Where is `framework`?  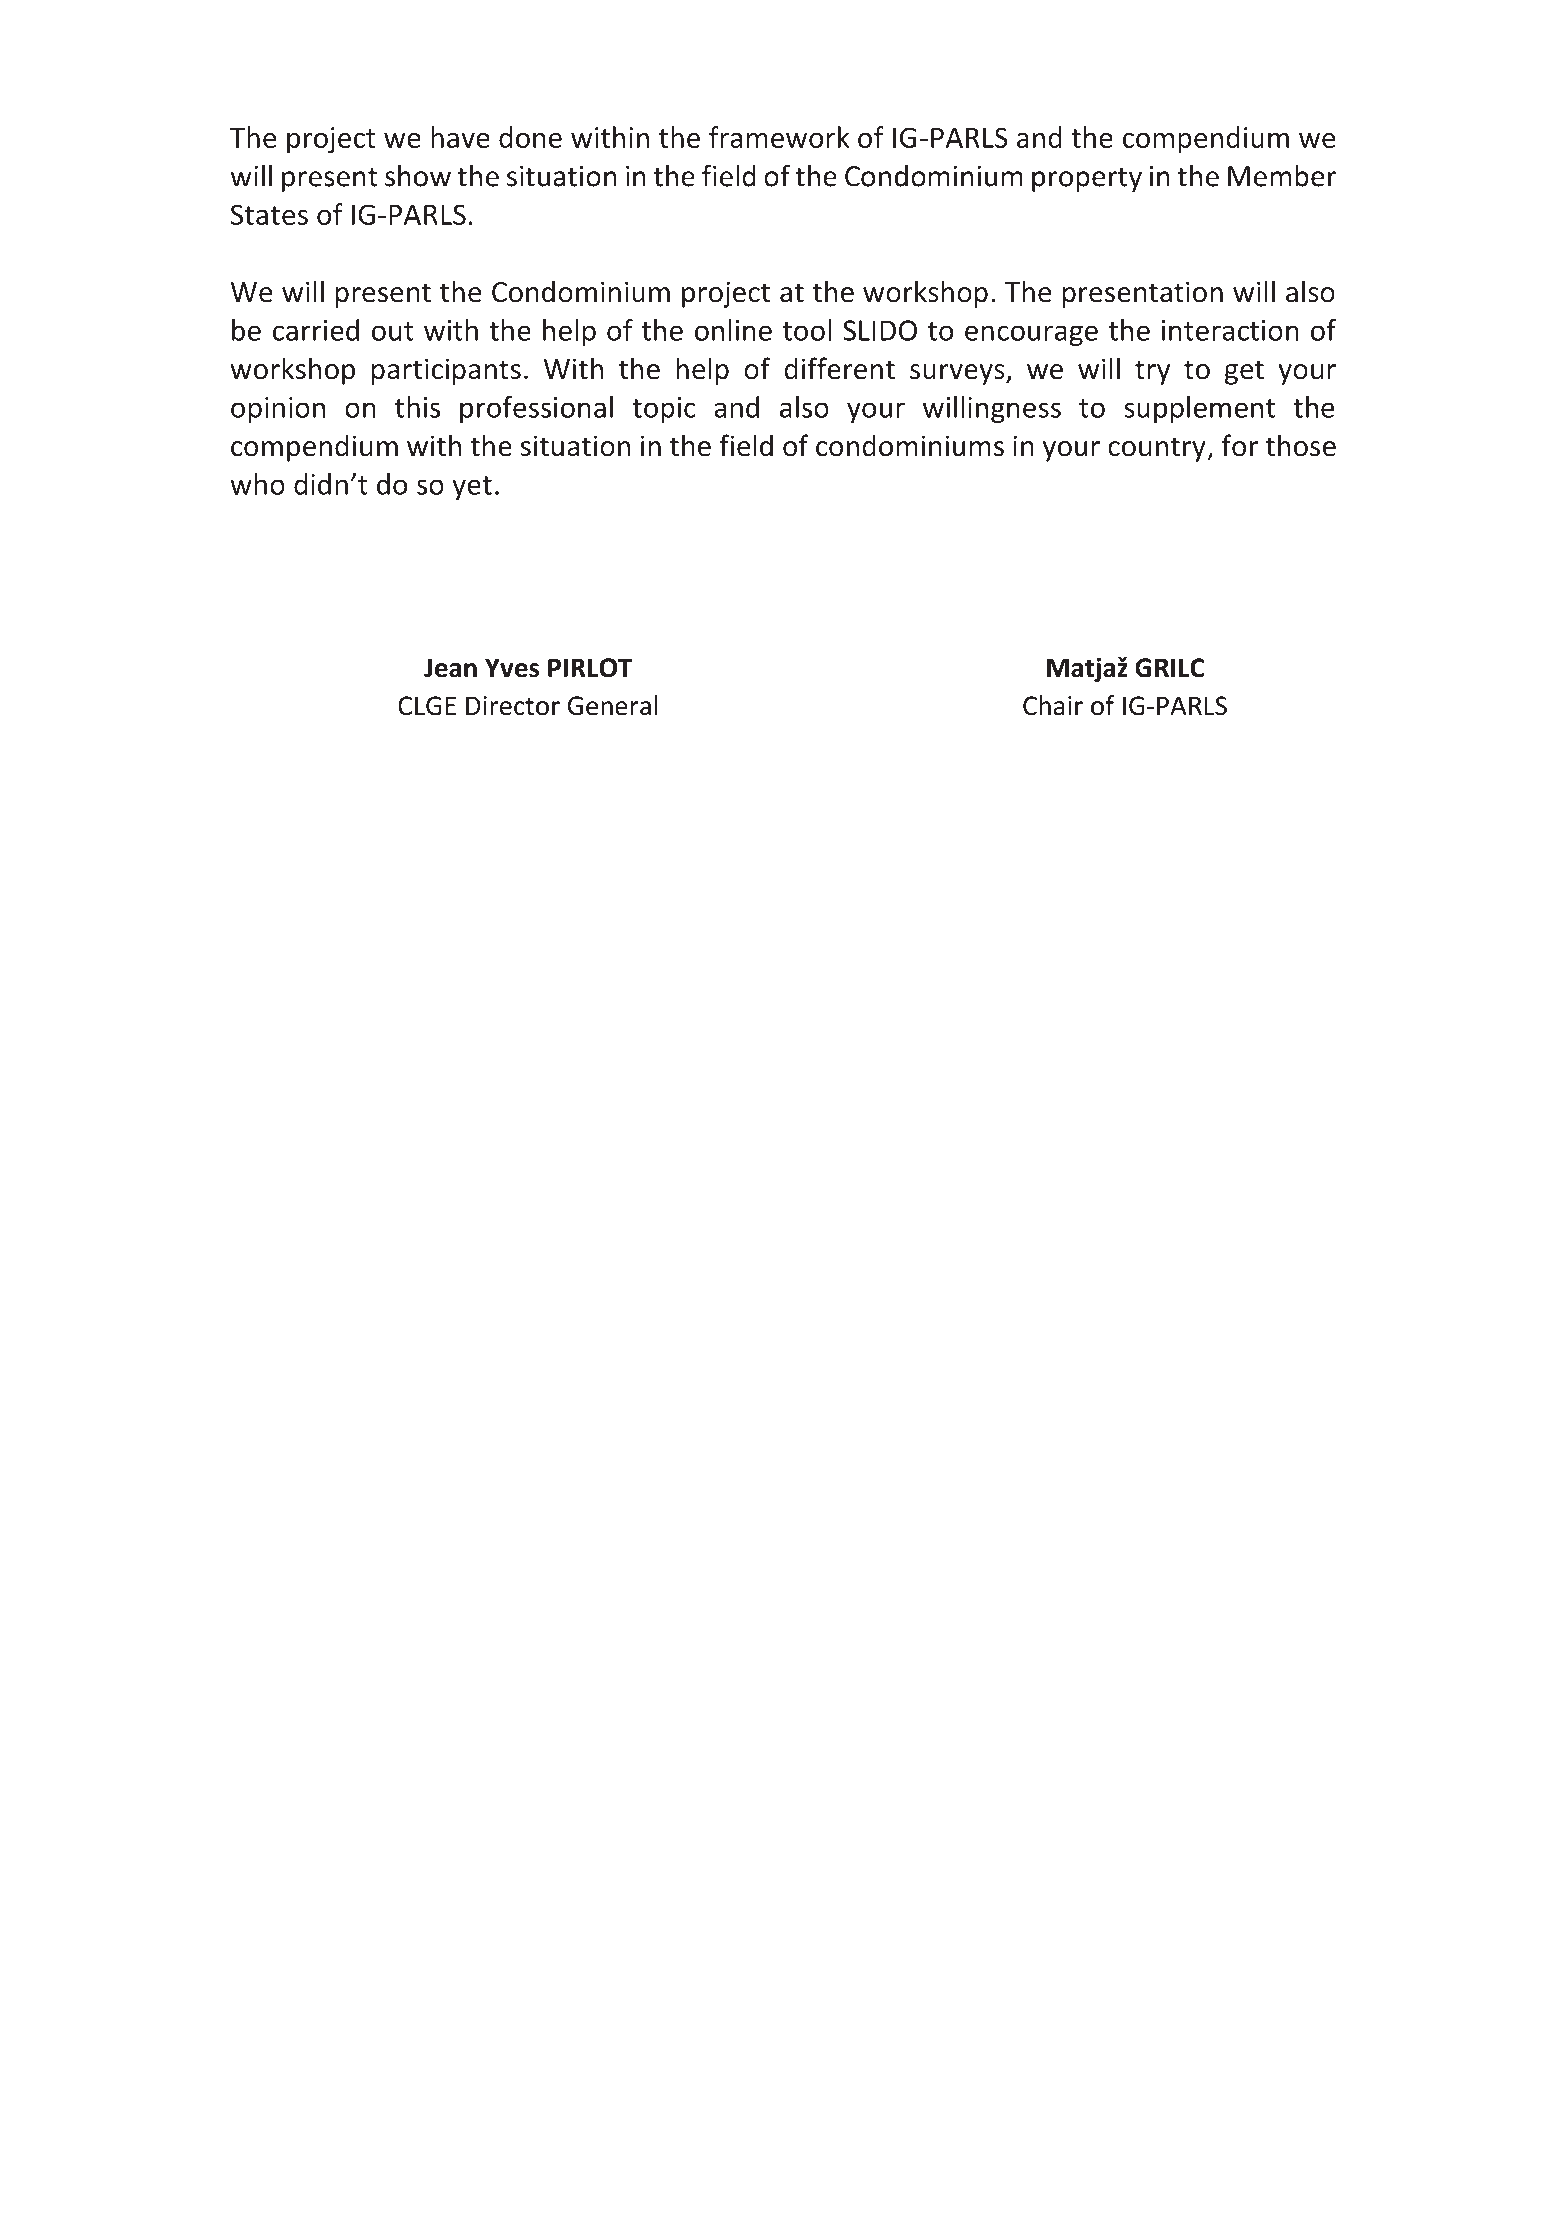 framework is located at coordinates (779, 137).
